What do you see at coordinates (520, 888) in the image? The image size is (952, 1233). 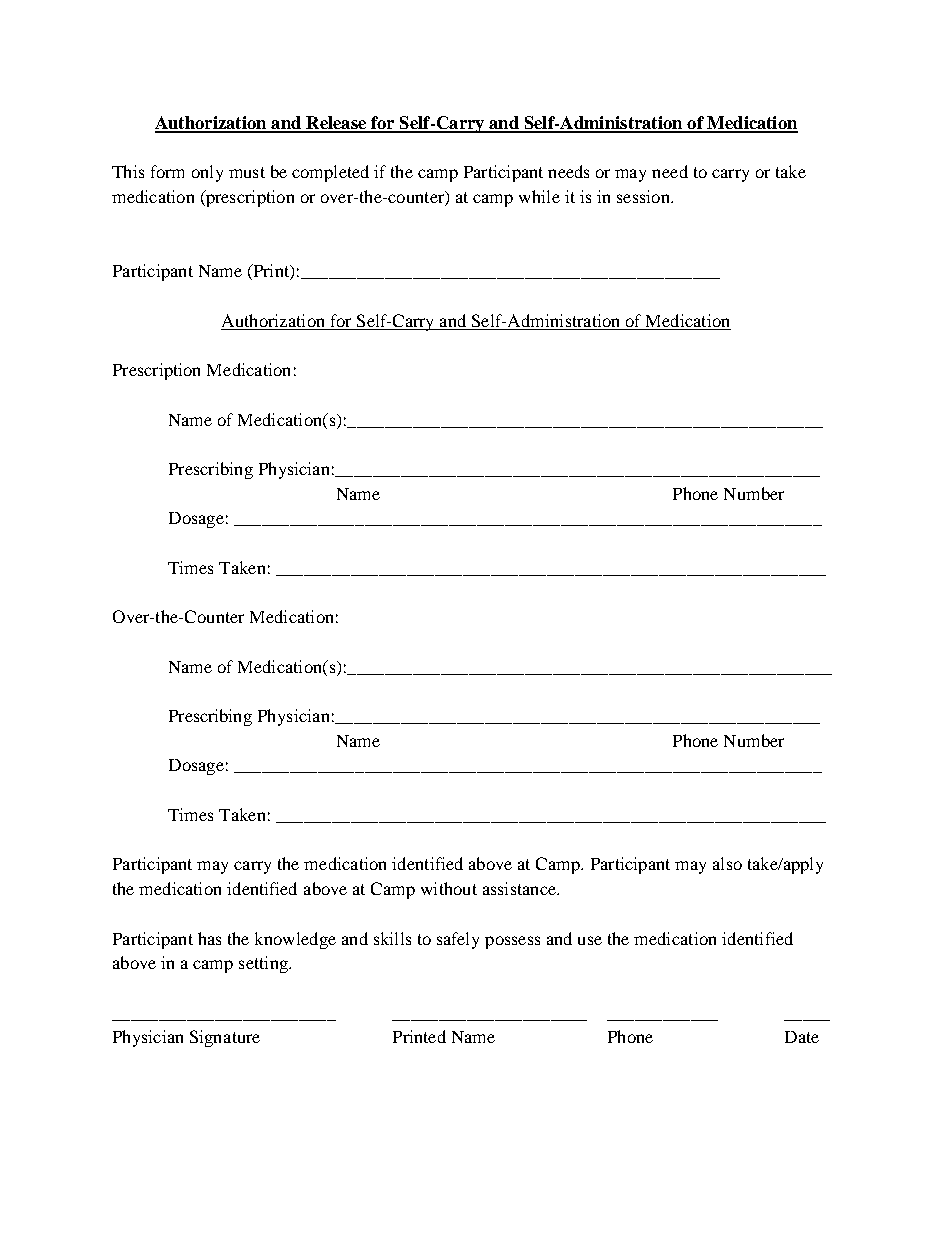 I see `assistance` at bounding box center [520, 888].
